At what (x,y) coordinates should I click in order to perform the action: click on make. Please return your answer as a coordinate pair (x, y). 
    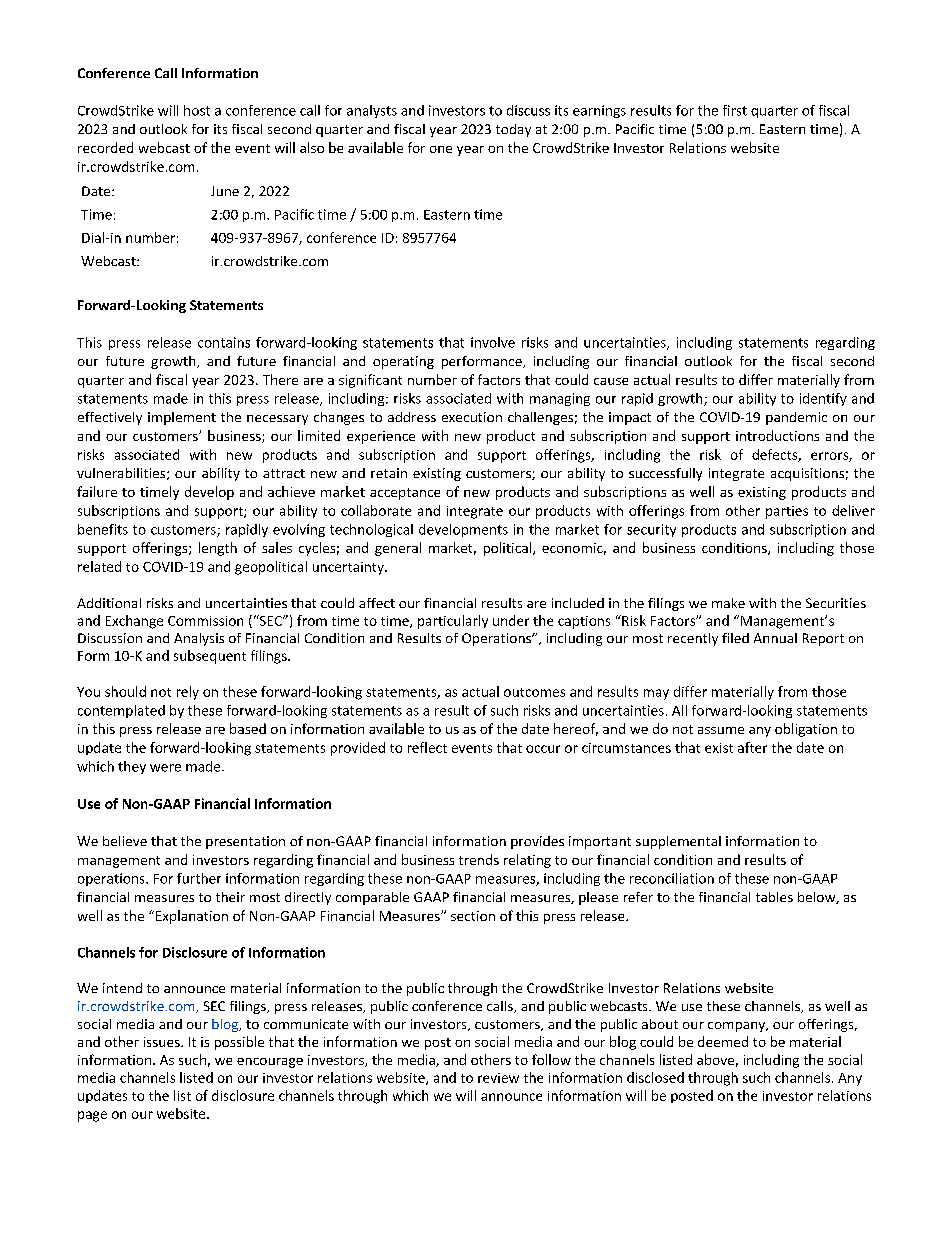
    Looking at the image, I should click on (728, 603).
